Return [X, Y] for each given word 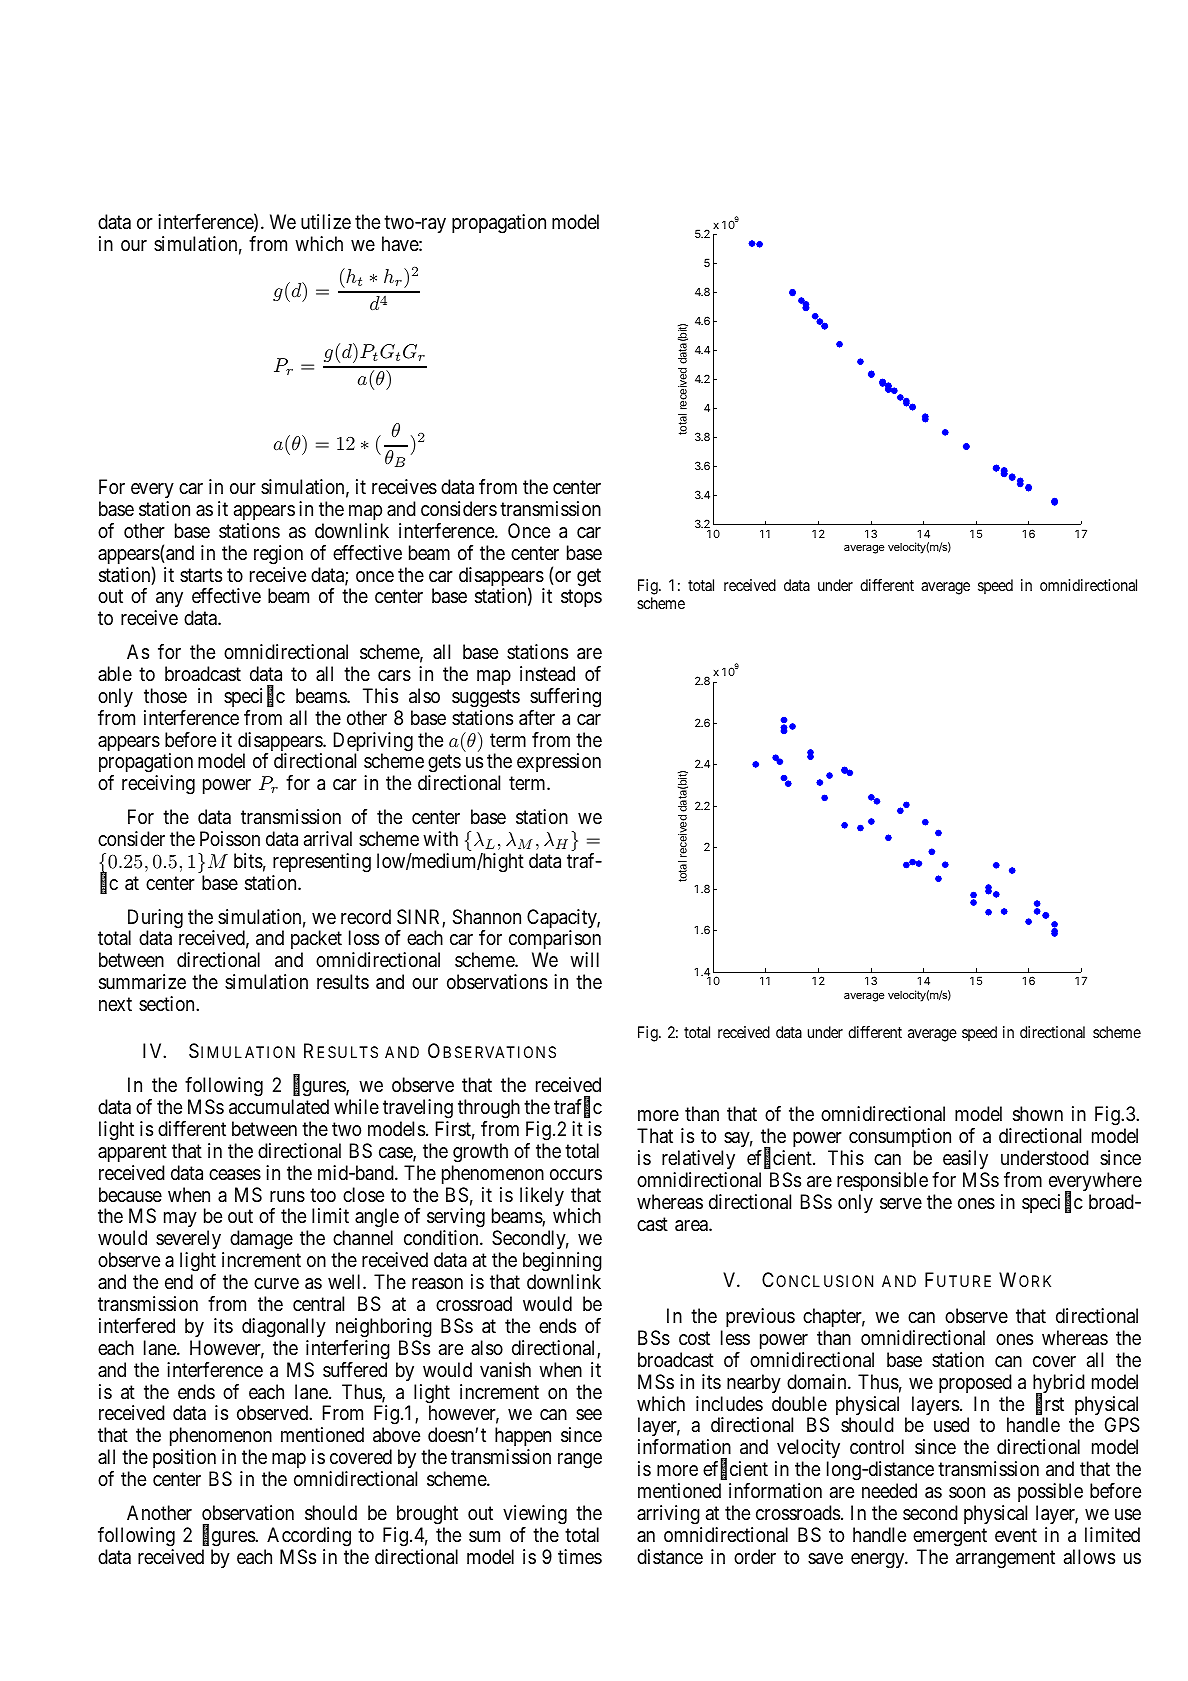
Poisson [230, 839]
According [309, 1537]
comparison [555, 941]
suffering [565, 698]
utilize [326, 221]
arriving [668, 1515]
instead [547, 674]
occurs [576, 1174]
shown [1038, 1114]
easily [965, 1159]
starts [201, 575]
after [537, 718]
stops [581, 598]
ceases [235, 1175]
